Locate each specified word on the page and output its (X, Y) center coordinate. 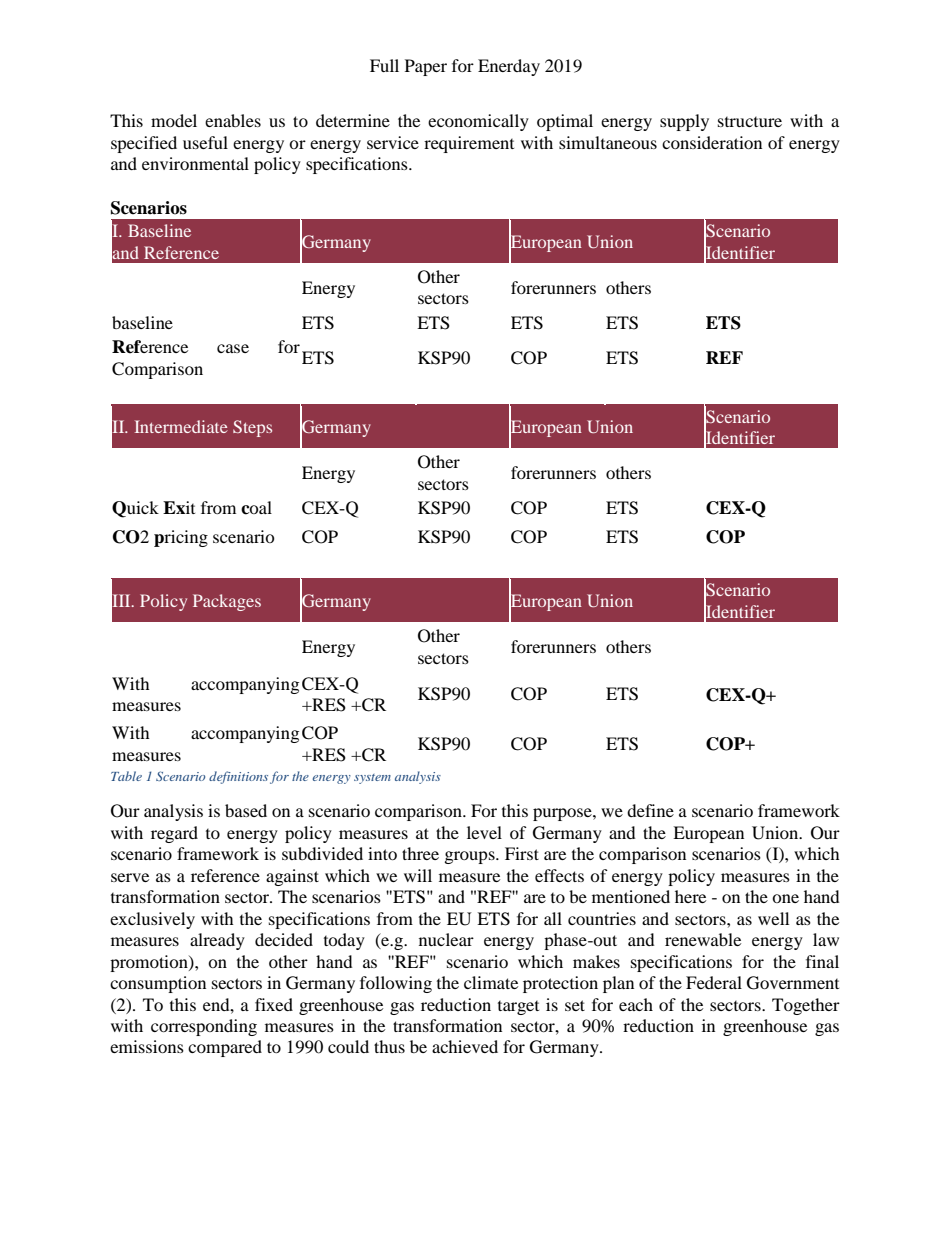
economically (478, 122)
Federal (714, 982)
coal (256, 508)
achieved (465, 1046)
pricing (181, 538)
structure (750, 122)
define (650, 810)
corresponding (204, 1027)
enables (233, 120)
